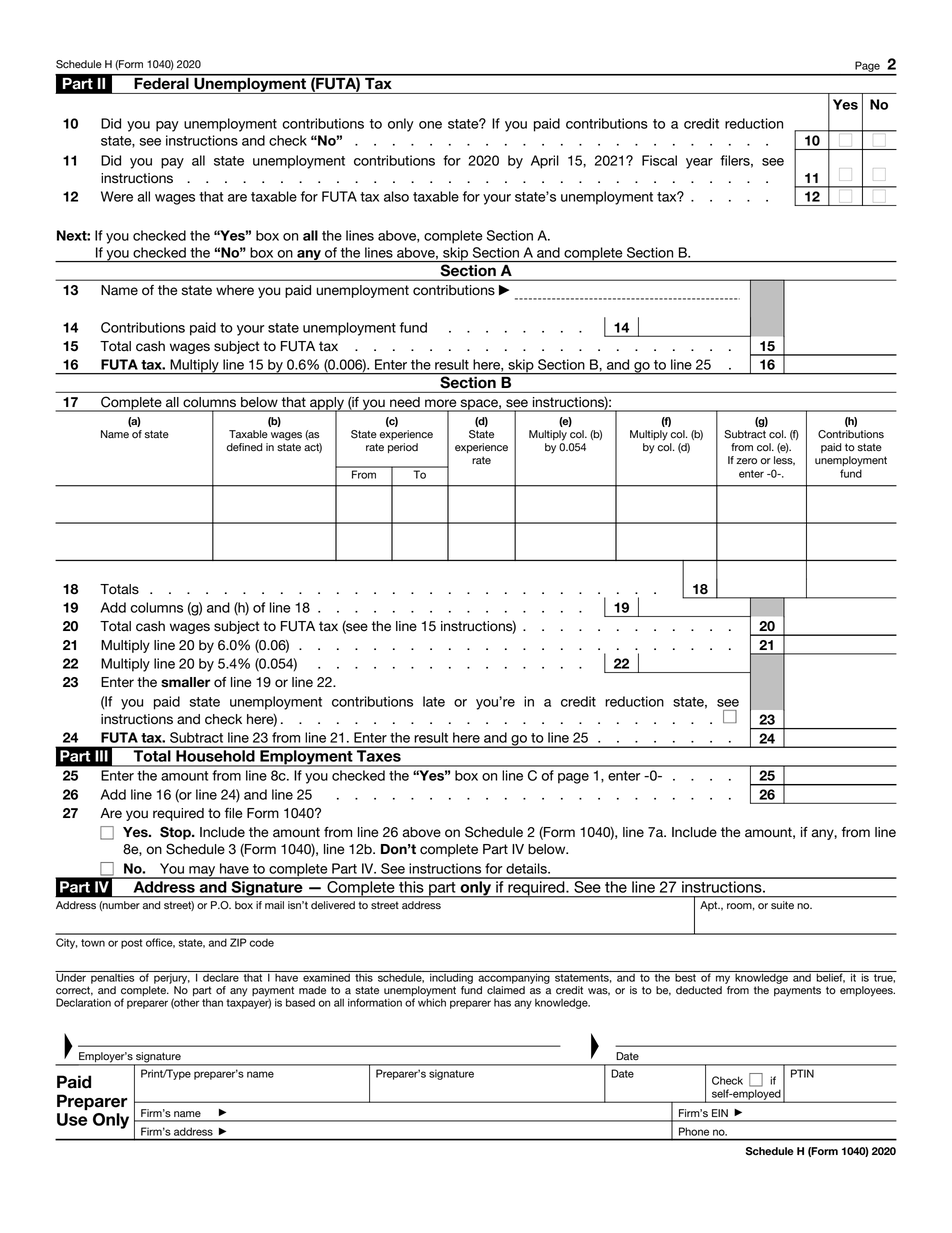 This screenshot has height=1233, width=952. Describe the element at coordinates (502, 1003) in the screenshot. I see `has` at that location.
